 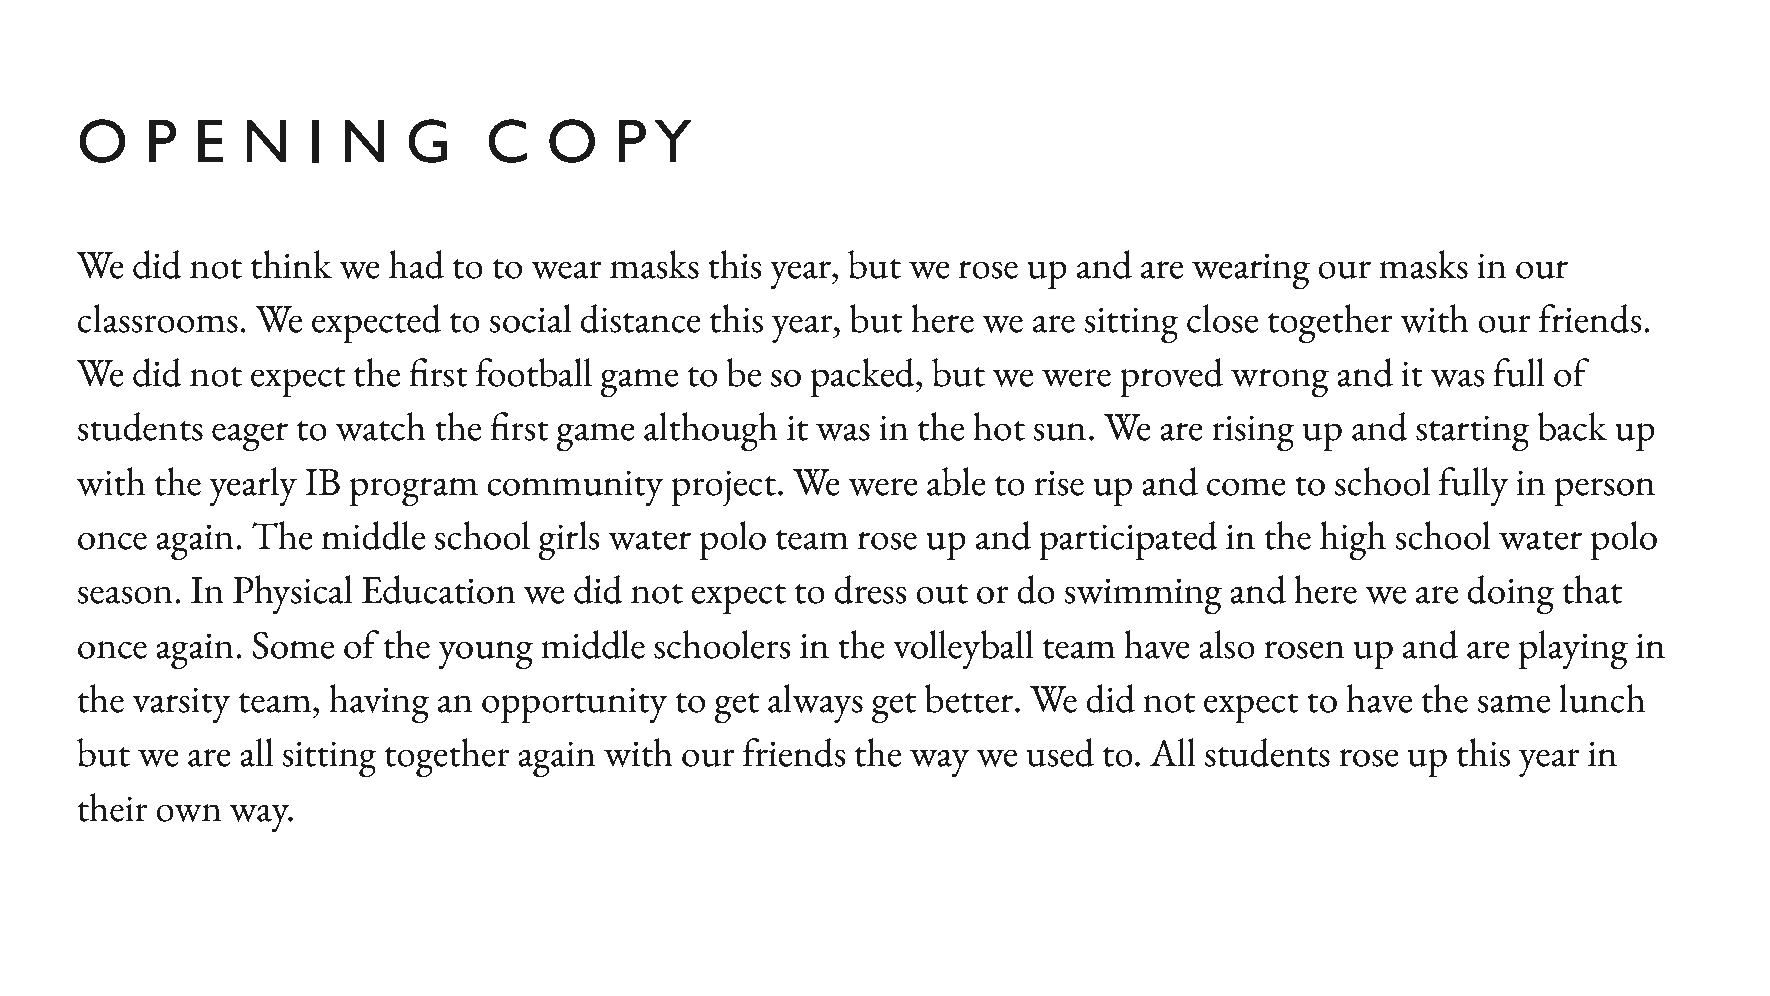 What do you see at coordinates (1473, 433) in the screenshot?
I see `starting` at bounding box center [1473, 433].
